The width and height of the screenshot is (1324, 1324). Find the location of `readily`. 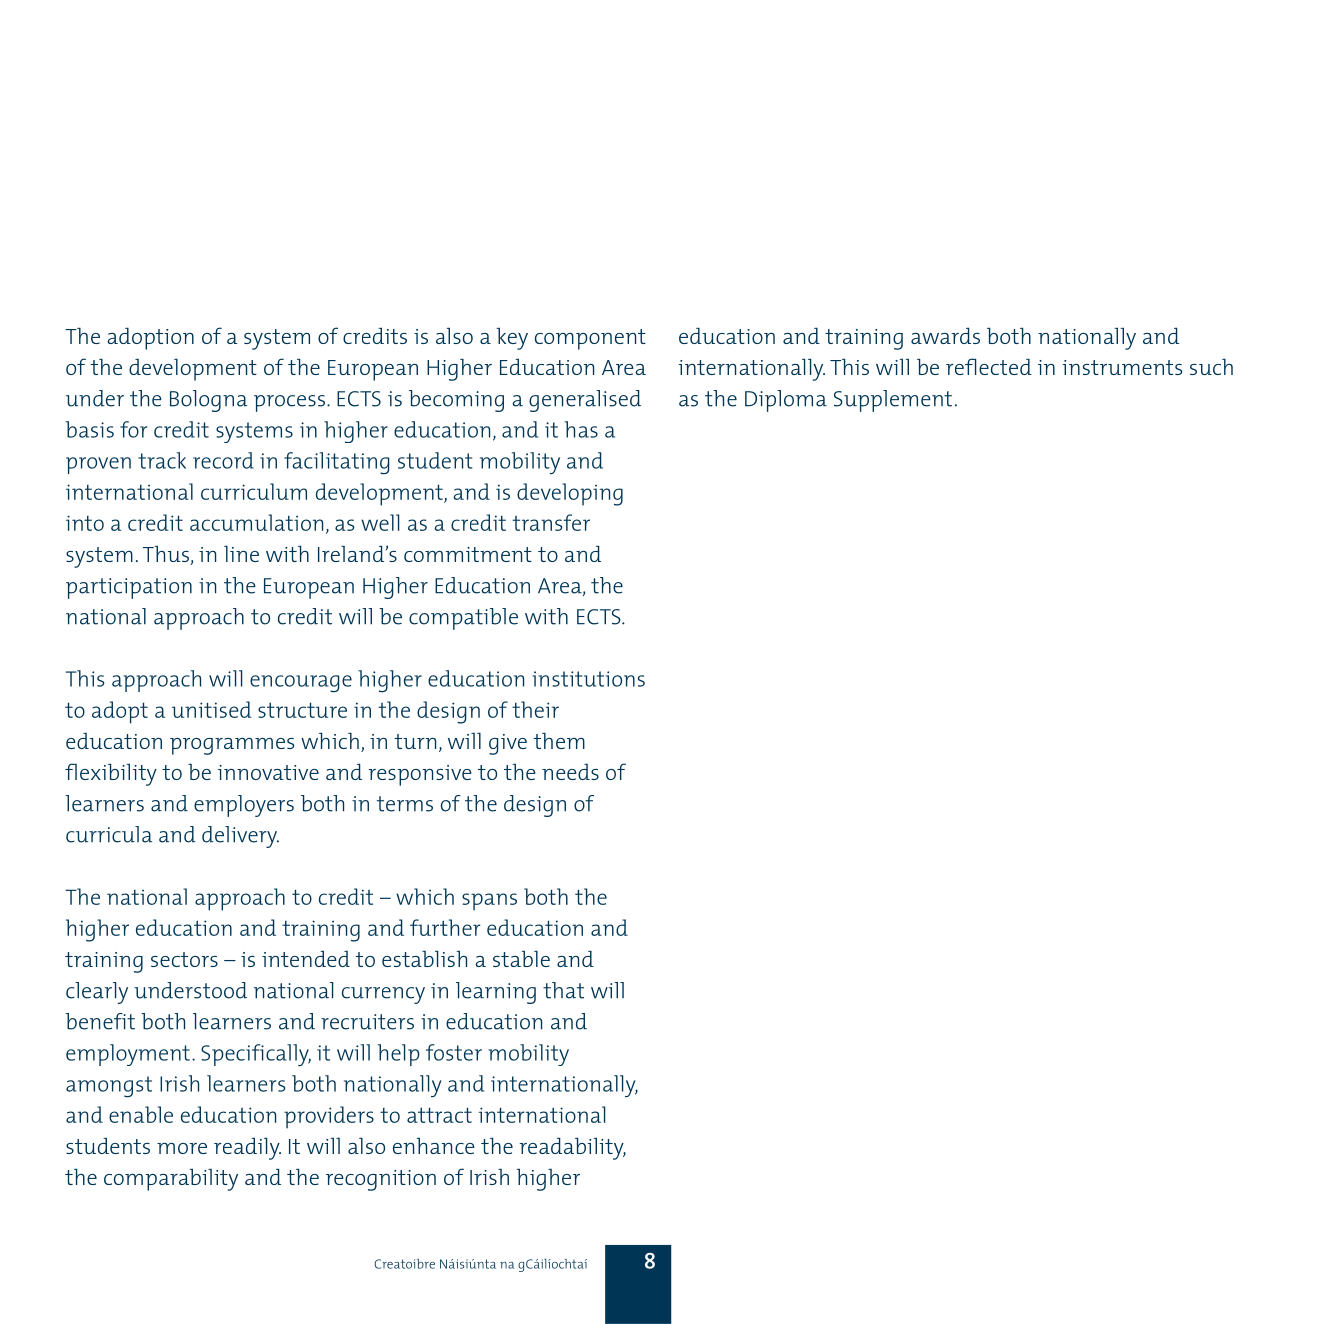

readily is located at coordinates (247, 1148).
